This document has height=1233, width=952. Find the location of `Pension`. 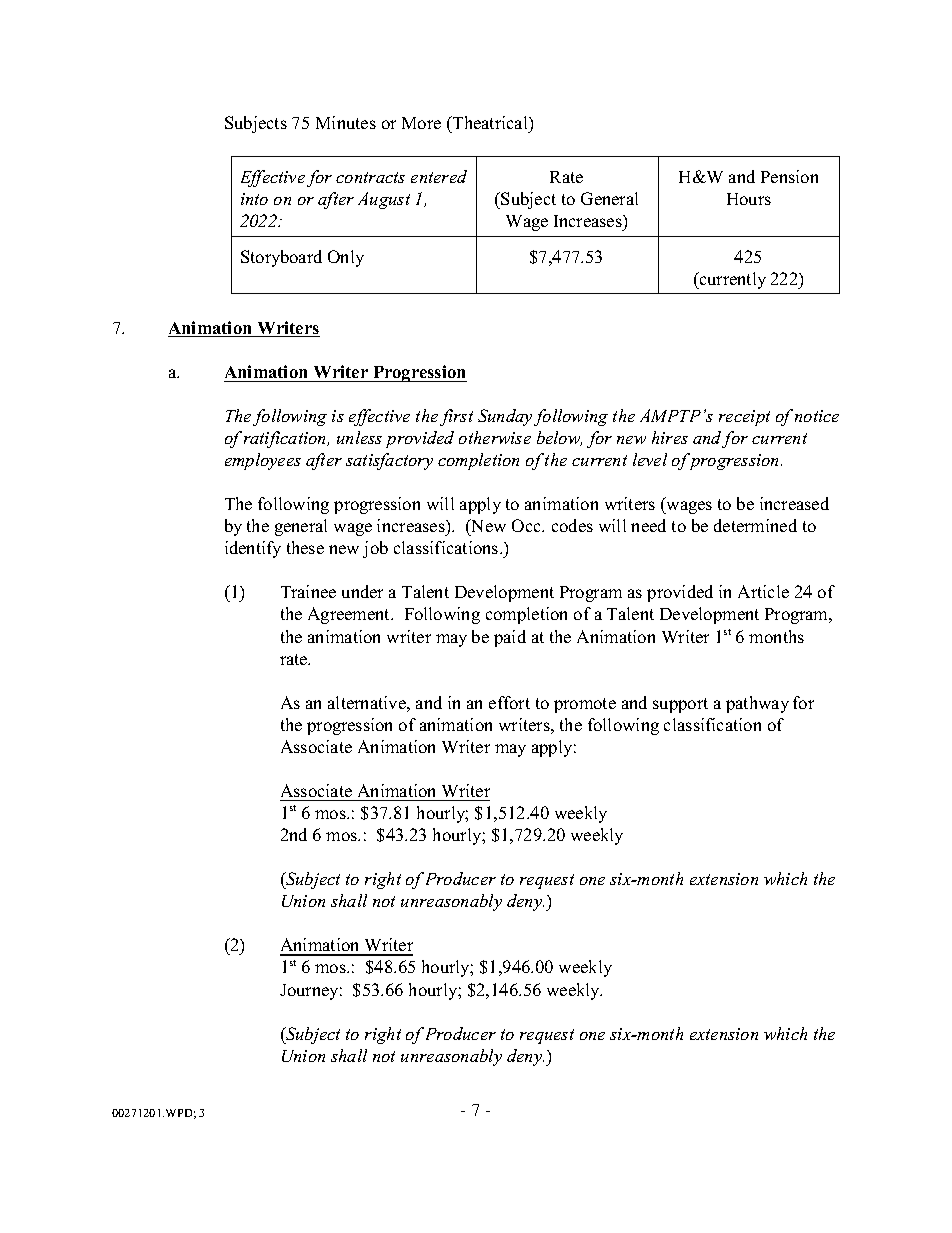

Pension is located at coordinates (789, 176).
